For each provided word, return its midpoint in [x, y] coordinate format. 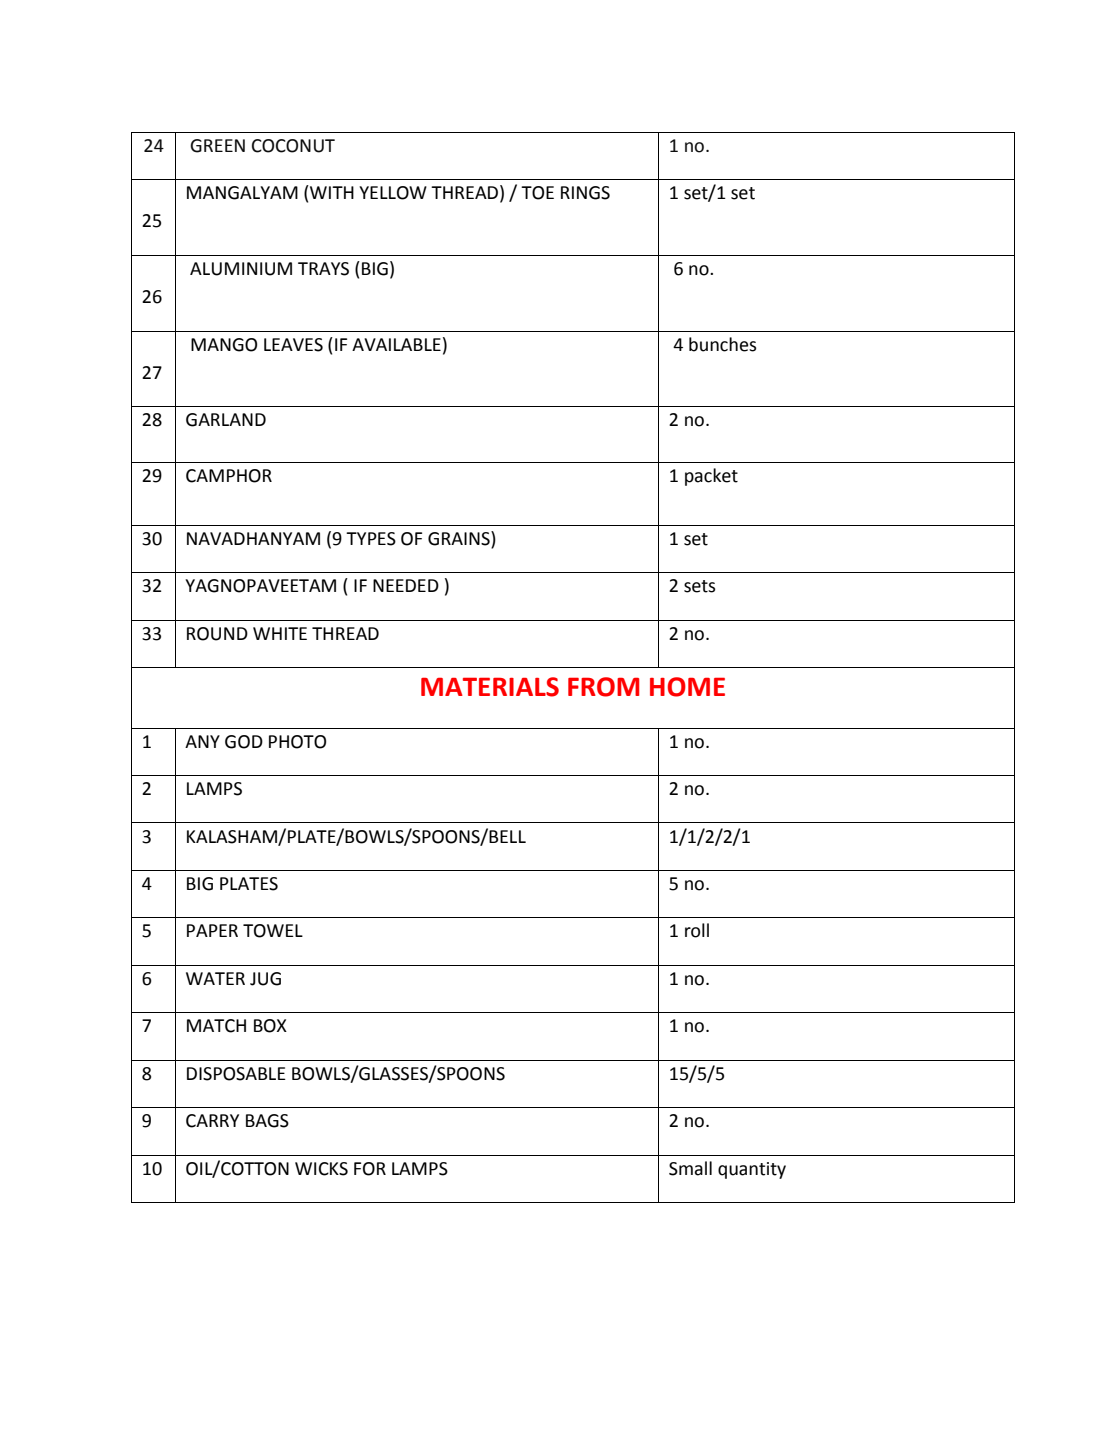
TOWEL [273, 931]
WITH [331, 192]
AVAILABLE [396, 344]
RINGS [585, 193]
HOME [687, 687]
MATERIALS [490, 687]
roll [697, 930]
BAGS [267, 1121]
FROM [603, 687]
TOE [537, 193]
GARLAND [226, 420]
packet [711, 477]
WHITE [280, 633]
